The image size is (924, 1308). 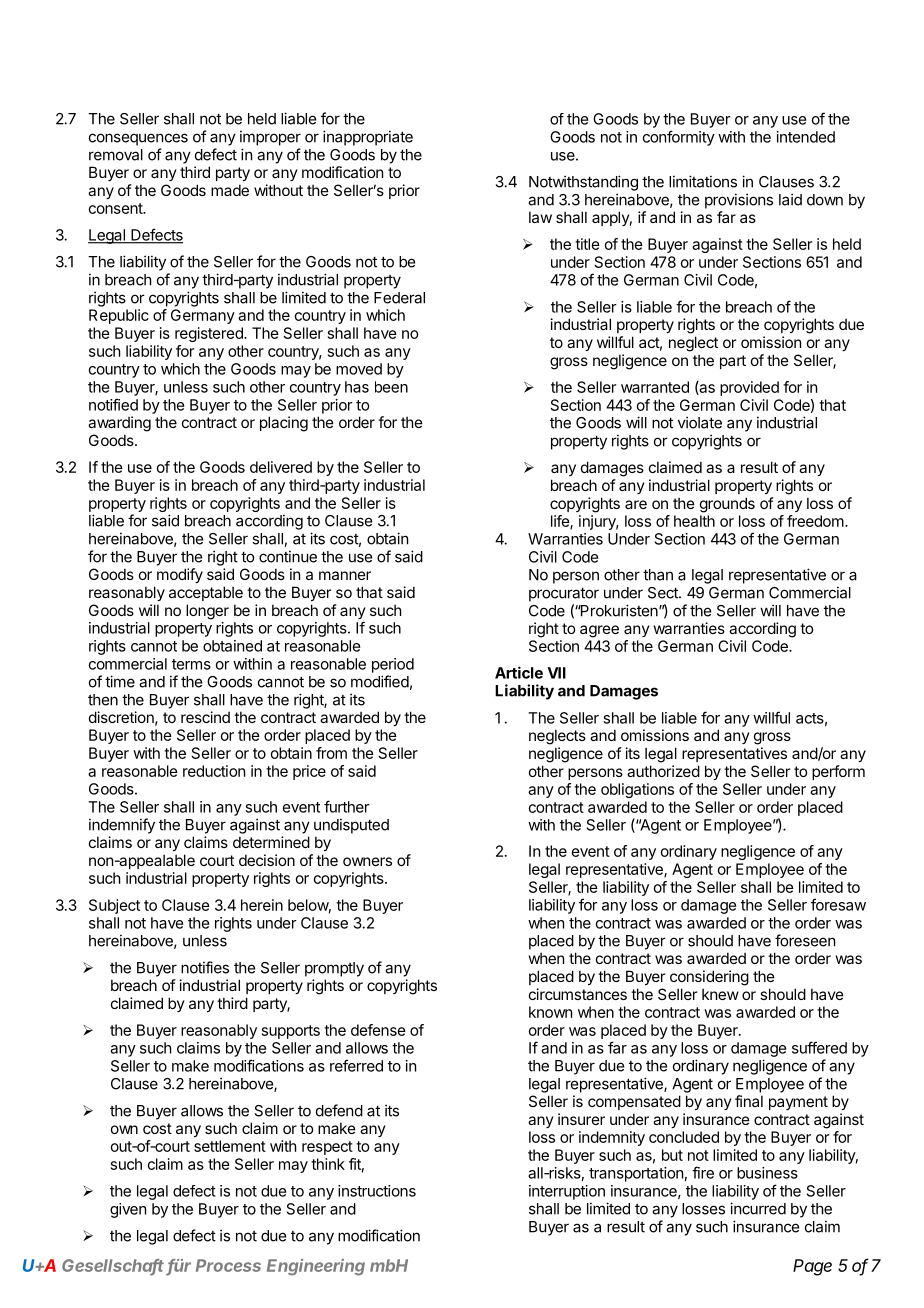 What do you see at coordinates (230, 190) in the page?
I see `made` at bounding box center [230, 190].
